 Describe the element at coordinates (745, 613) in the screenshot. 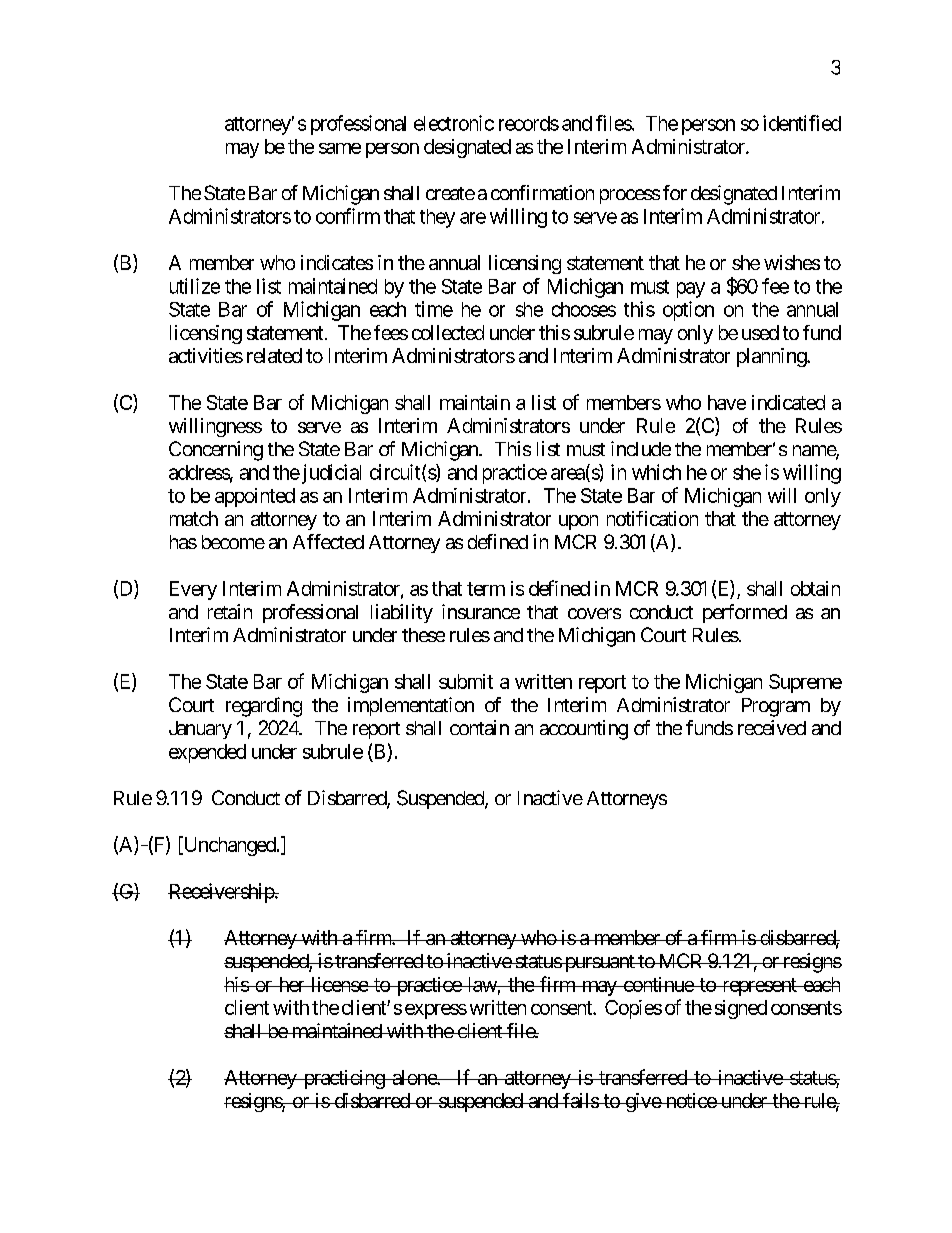

I see `performed` at that location.
